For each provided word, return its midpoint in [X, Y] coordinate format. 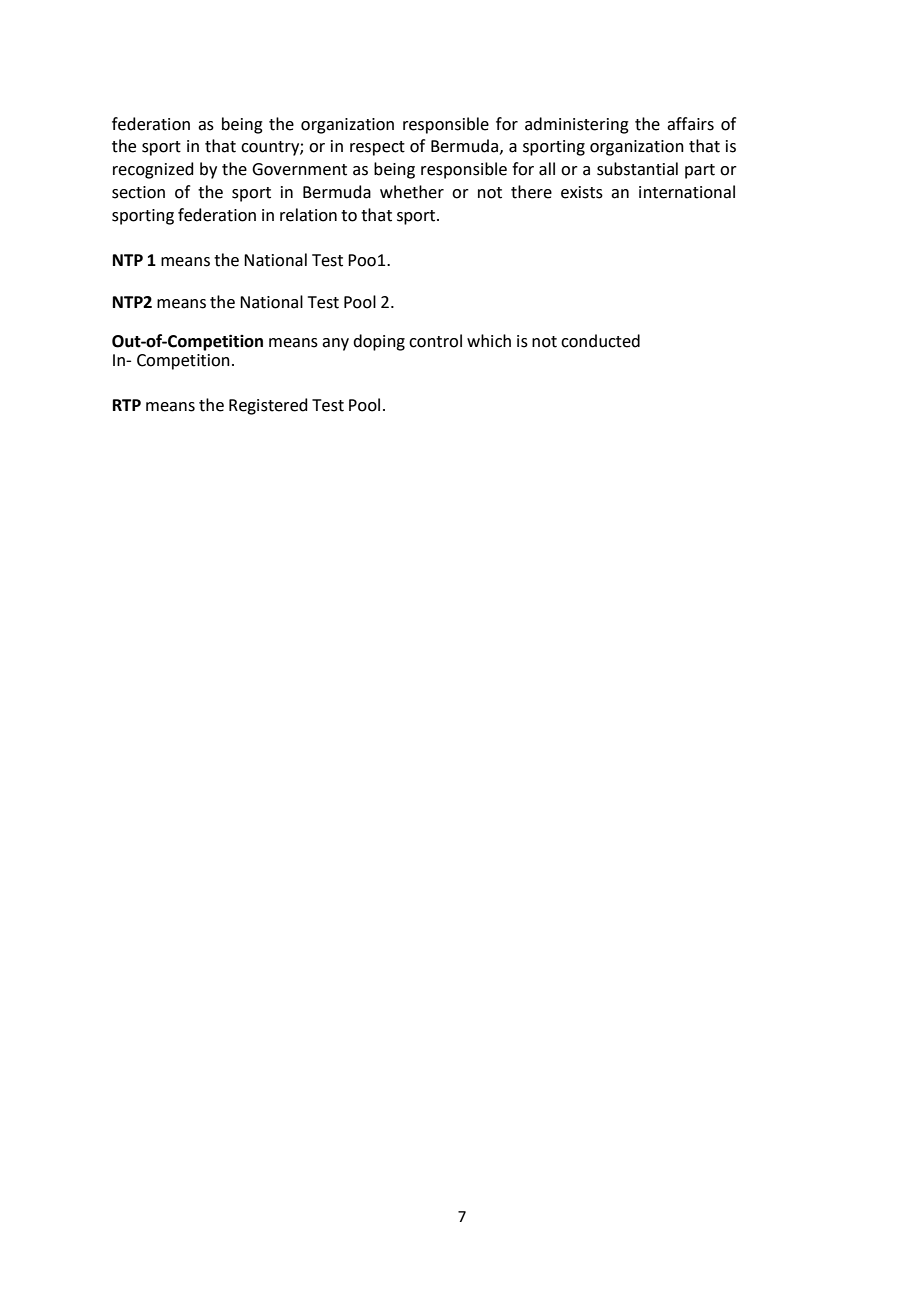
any [335, 344]
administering [577, 125]
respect [377, 148]
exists [582, 192]
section [138, 192]
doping [379, 342]
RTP [127, 405]
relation [308, 215]
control [435, 341]
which [489, 341]
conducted [600, 341]
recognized [153, 170]
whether [412, 192]
